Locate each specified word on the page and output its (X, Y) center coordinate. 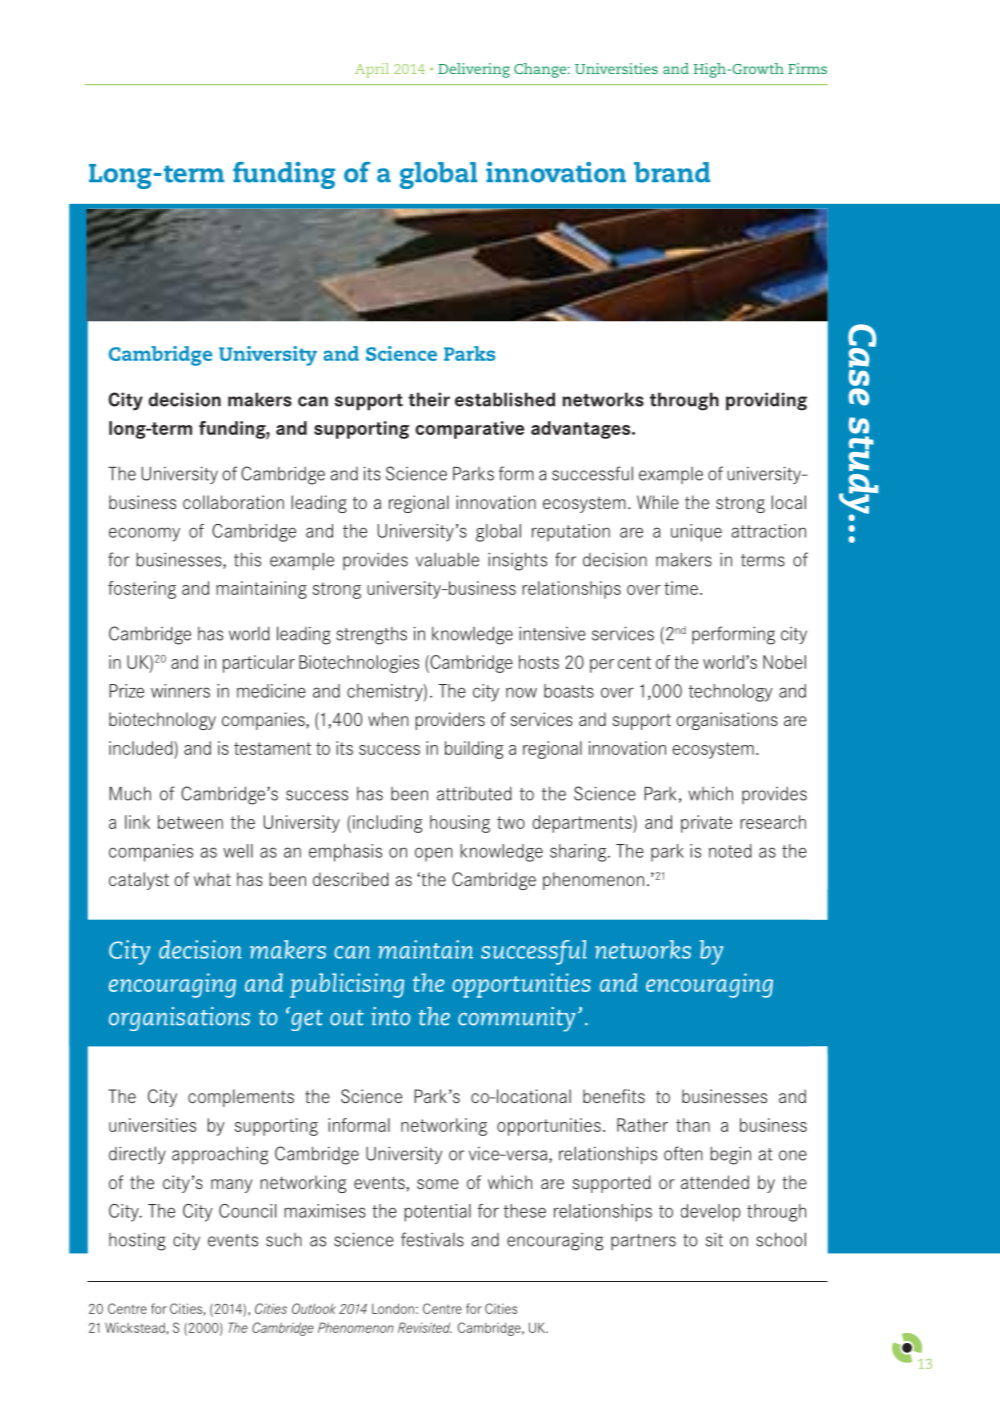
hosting (137, 1241)
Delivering (474, 70)
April (372, 70)
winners (180, 691)
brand (672, 172)
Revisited (424, 1327)
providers (450, 721)
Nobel (784, 662)
